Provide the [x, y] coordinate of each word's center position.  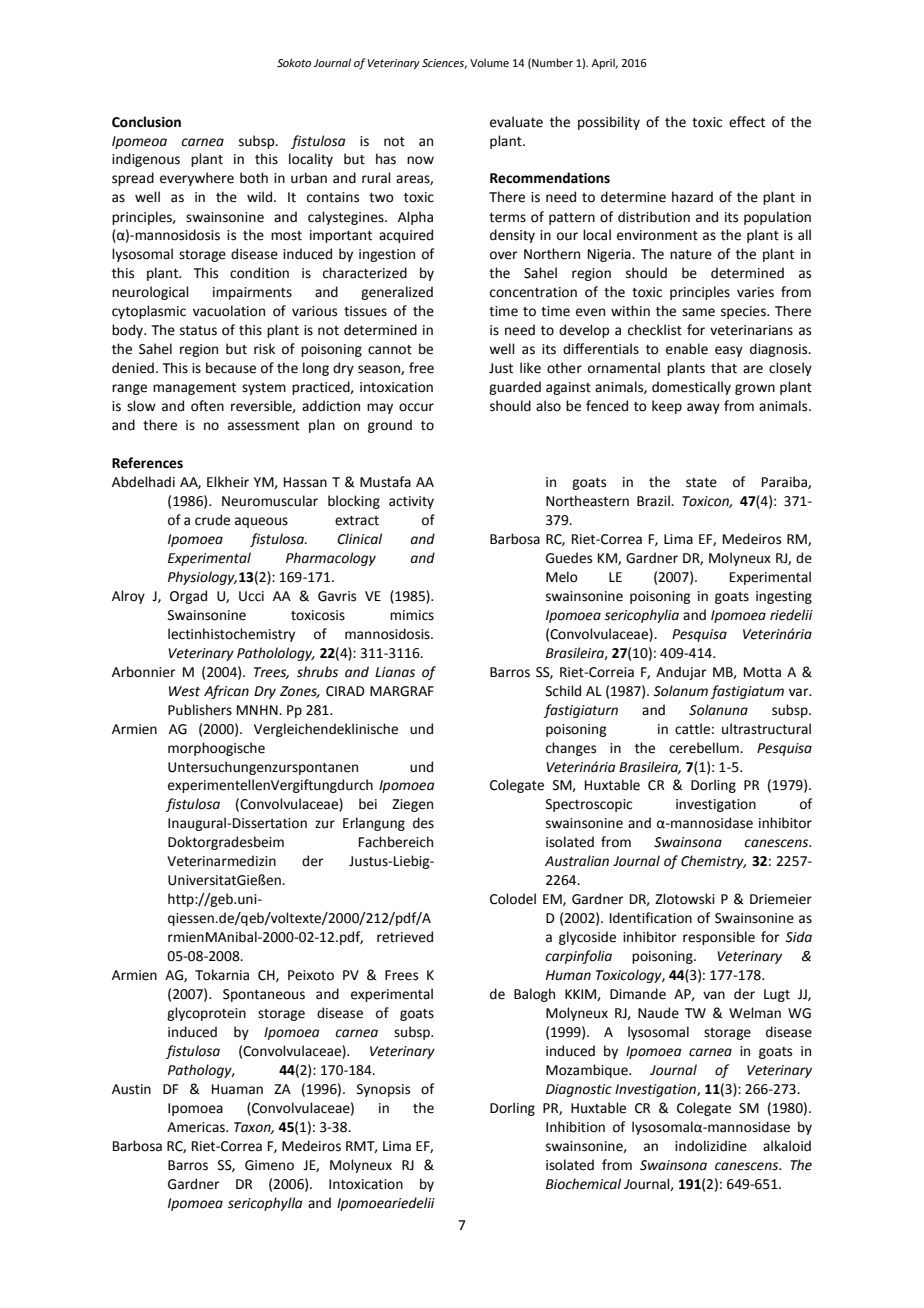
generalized [397, 293]
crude [212, 520]
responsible [719, 938]
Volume [489, 62]
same [698, 312]
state [701, 483]
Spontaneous [264, 995]
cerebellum [705, 748]
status [198, 331]
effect [747, 122]
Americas [197, 1127]
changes [571, 749]
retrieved [405, 937]
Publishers [200, 710]
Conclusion [146, 122]
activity [411, 502]
